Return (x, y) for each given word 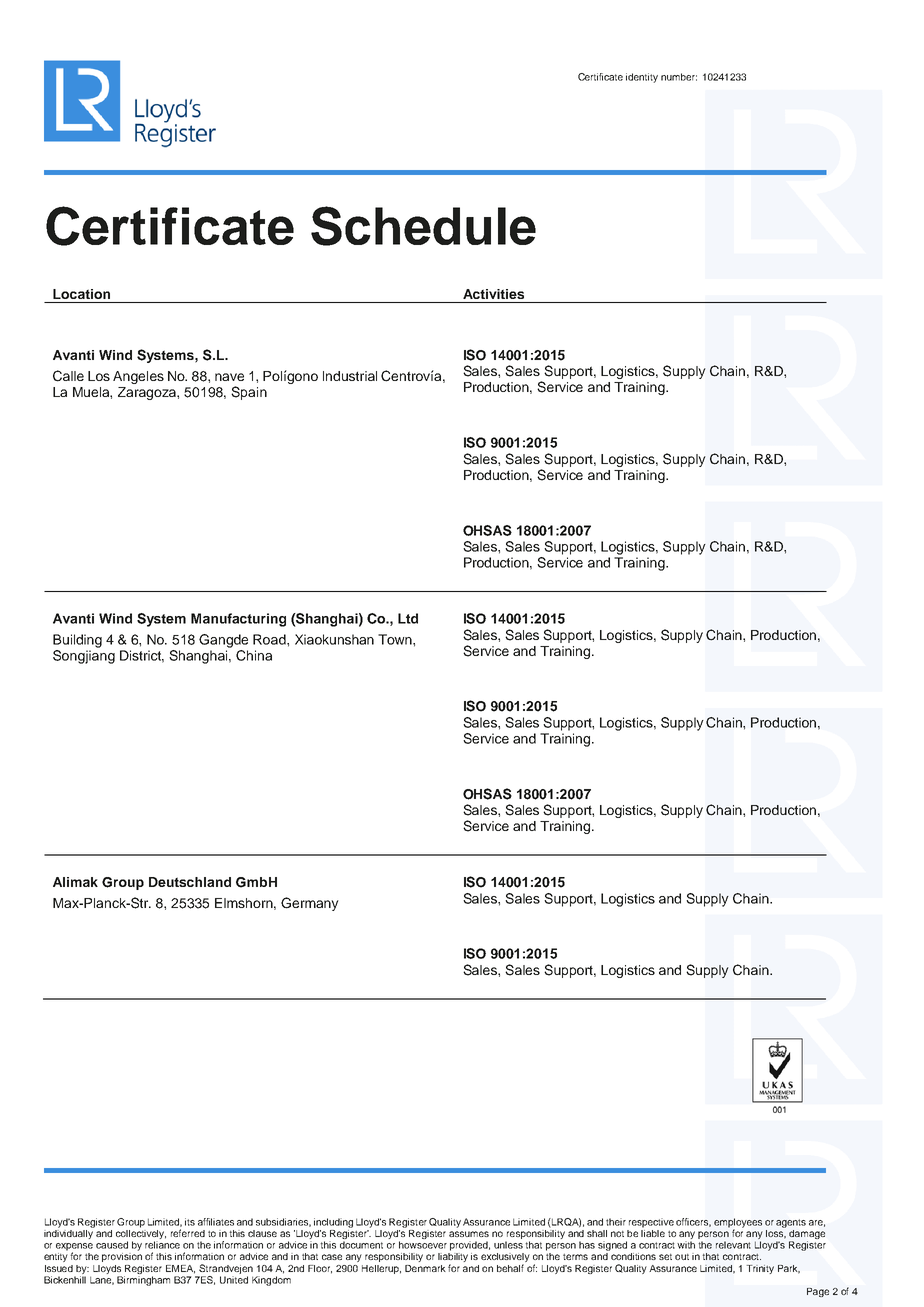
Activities (493, 294)
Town (396, 639)
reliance (162, 1245)
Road (270, 639)
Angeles (138, 377)
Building (77, 641)
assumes (469, 1234)
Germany (310, 904)
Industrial (350, 376)
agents (791, 1223)
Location (81, 294)
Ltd (408, 618)
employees (738, 1224)
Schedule (423, 226)
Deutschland (190, 882)
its (190, 1222)
